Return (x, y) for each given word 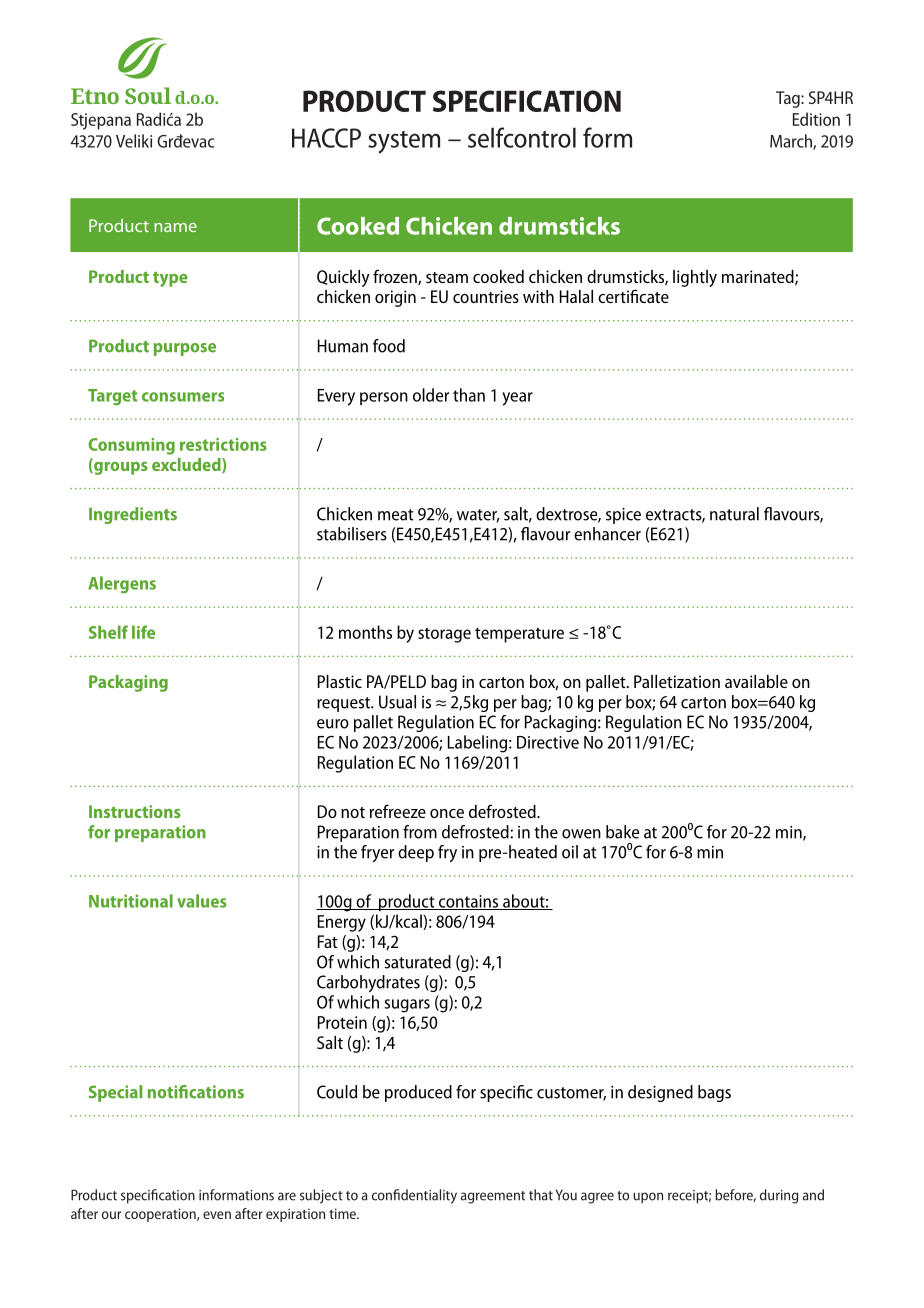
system (404, 142)
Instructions (135, 811)
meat (396, 515)
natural (734, 514)
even (217, 1215)
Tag (789, 99)
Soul (148, 95)
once (447, 813)
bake (622, 832)
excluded (187, 465)
